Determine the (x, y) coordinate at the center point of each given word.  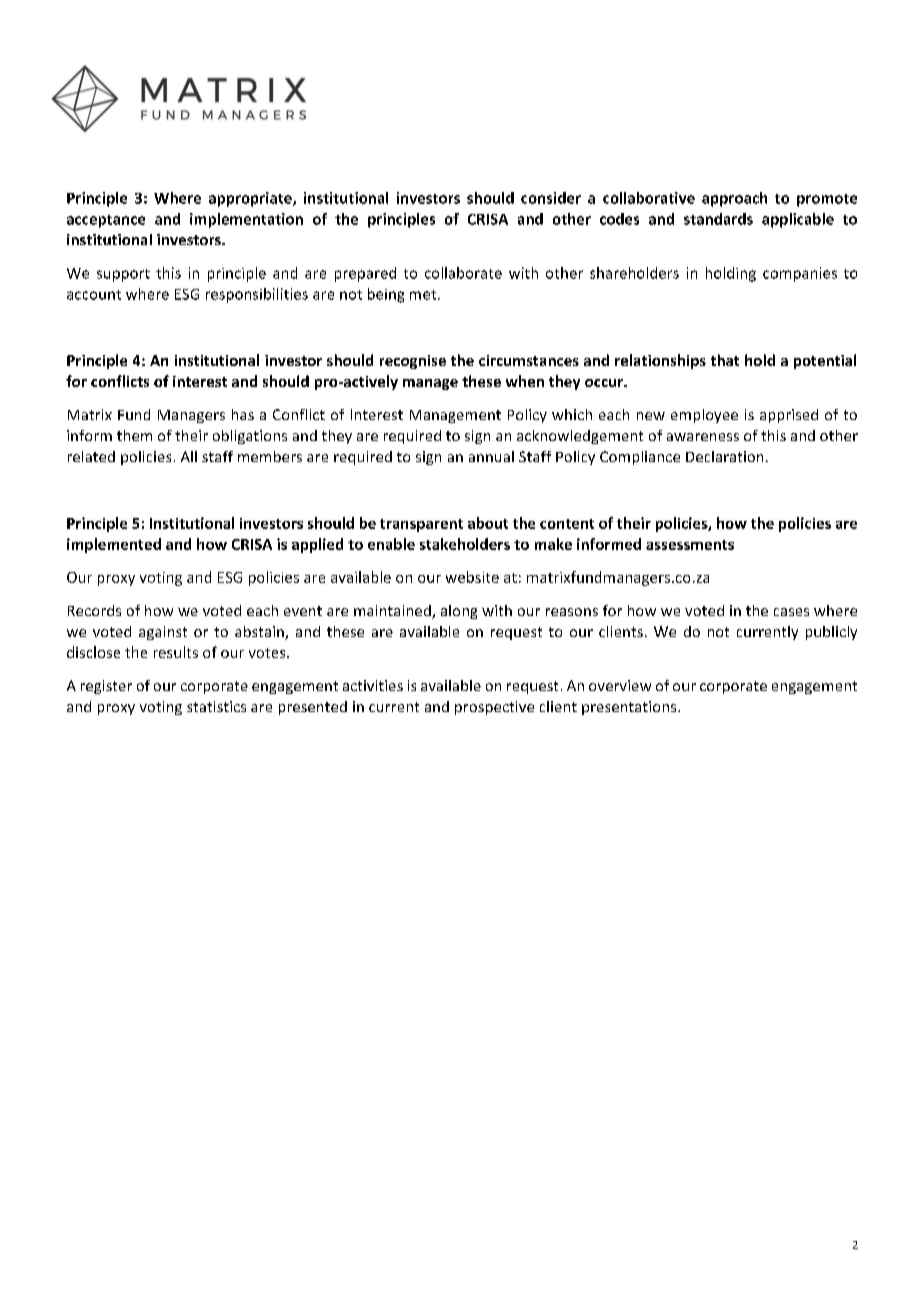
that (725, 360)
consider (551, 198)
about (488, 523)
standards (718, 219)
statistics (216, 706)
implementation (246, 220)
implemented (114, 545)
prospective (494, 708)
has (243, 414)
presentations (630, 708)
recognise (413, 362)
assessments (690, 545)
